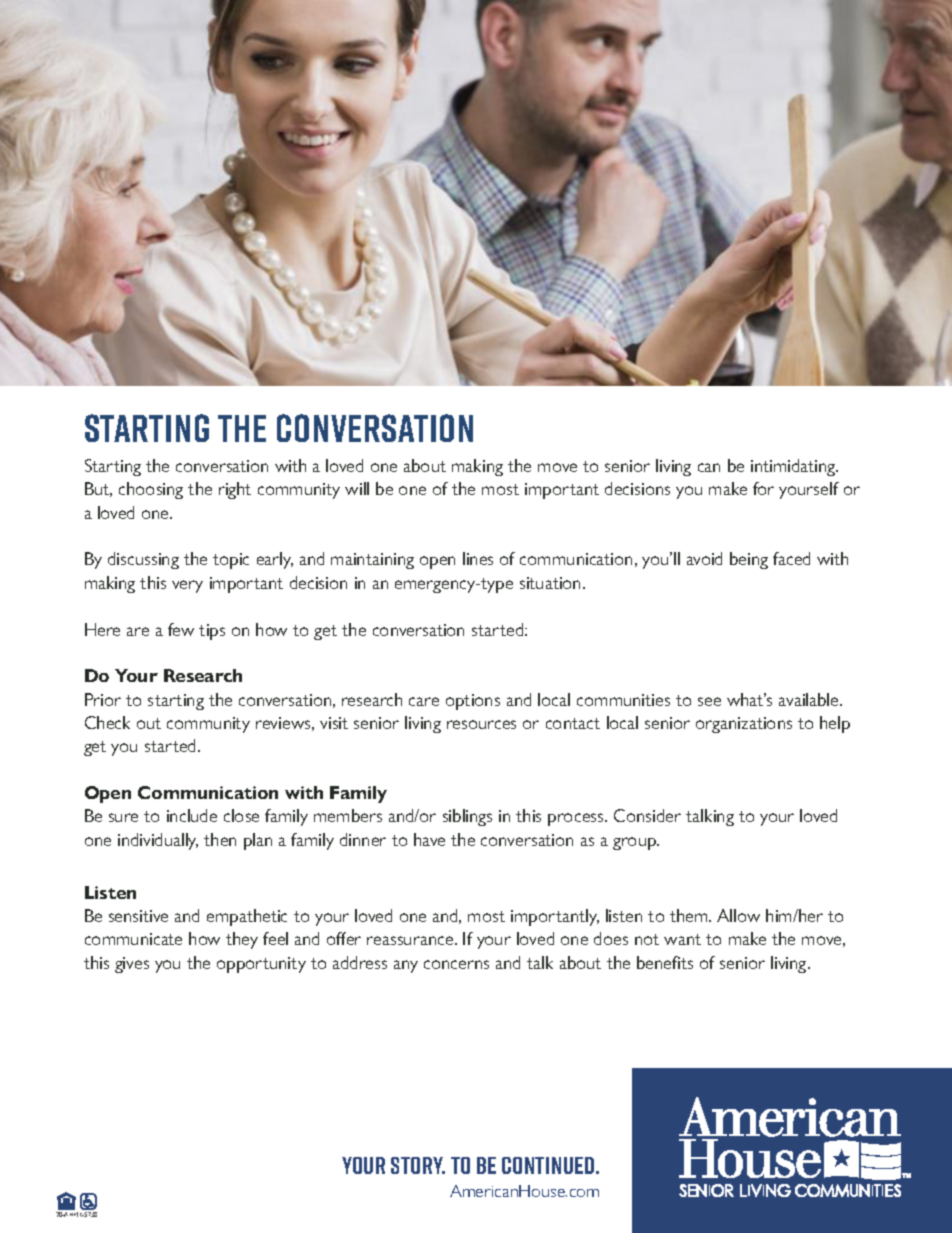  What do you see at coordinates (763, 488) in the screenshot?
I see `for` at bounding box center [763, 488].
